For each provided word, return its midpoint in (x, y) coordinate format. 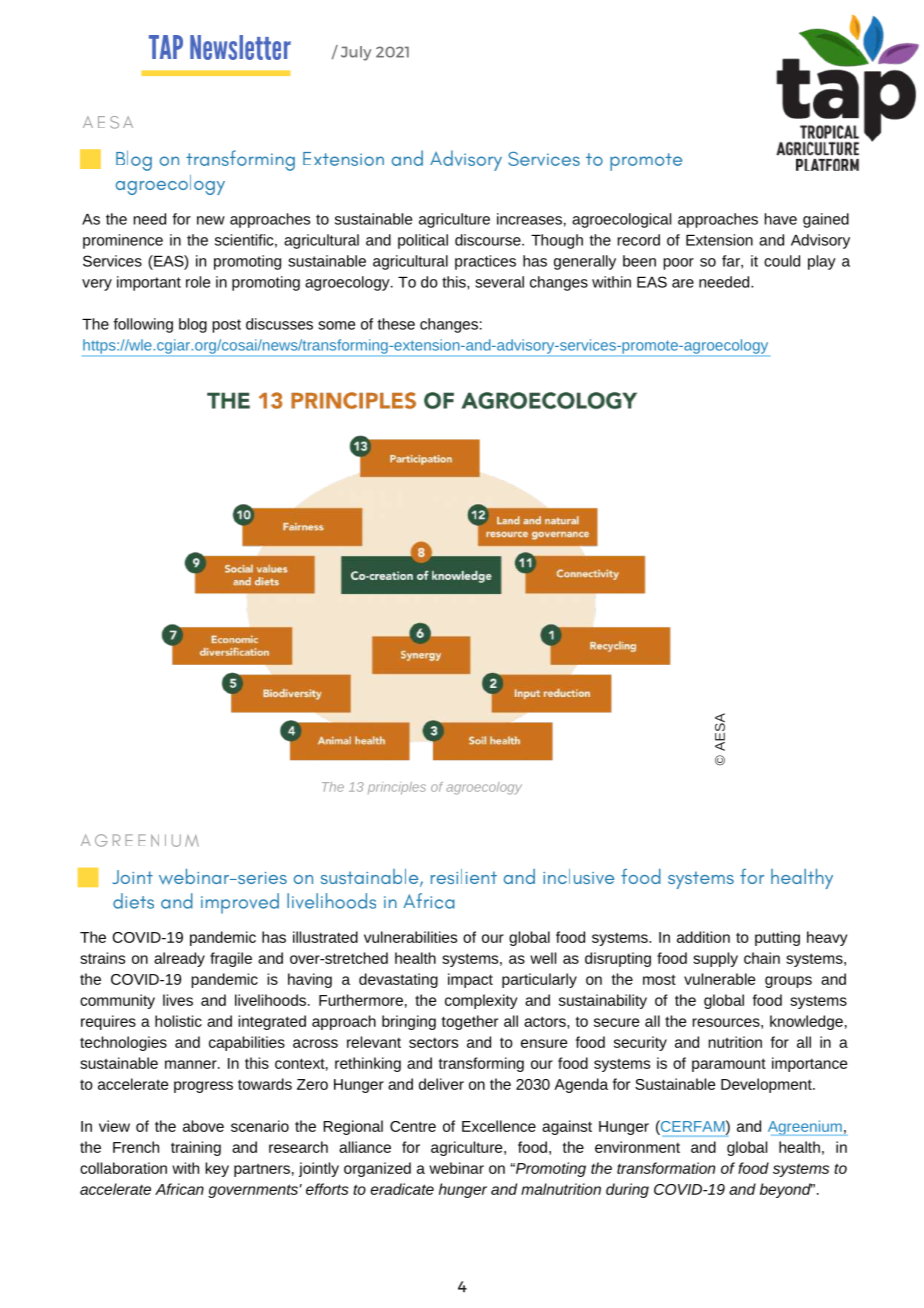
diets (133, 901)
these (396, 324)
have (781, 219)
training (196, 1148)
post (226, 326)
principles (397, 788)
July (356, 53)
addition (703, 937)
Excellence (499, 1126)
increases (529, 219)
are (683, 283)
